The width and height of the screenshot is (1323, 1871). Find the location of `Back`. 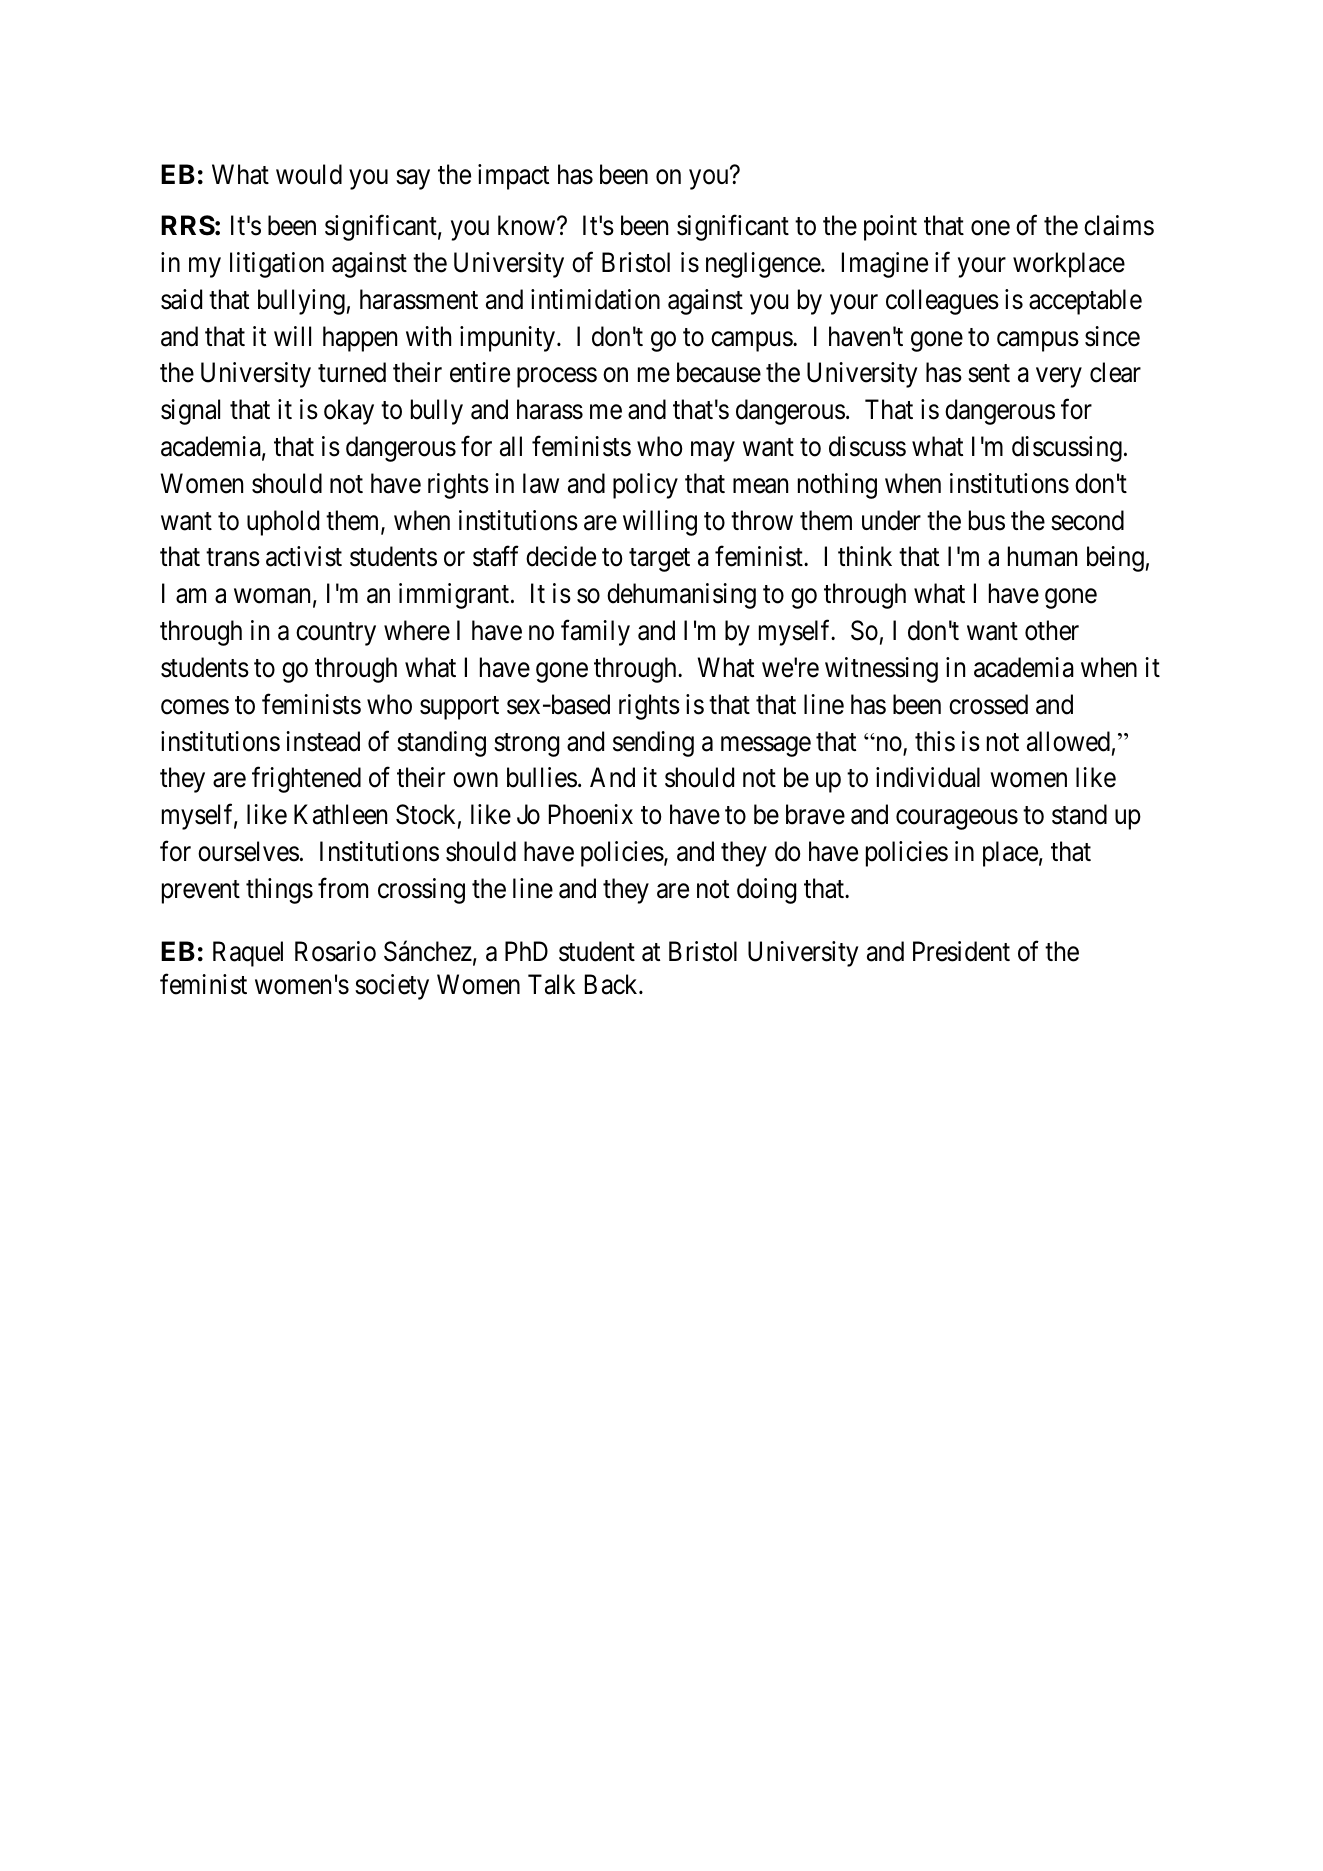

Back is located at coordinates (612, 984).
